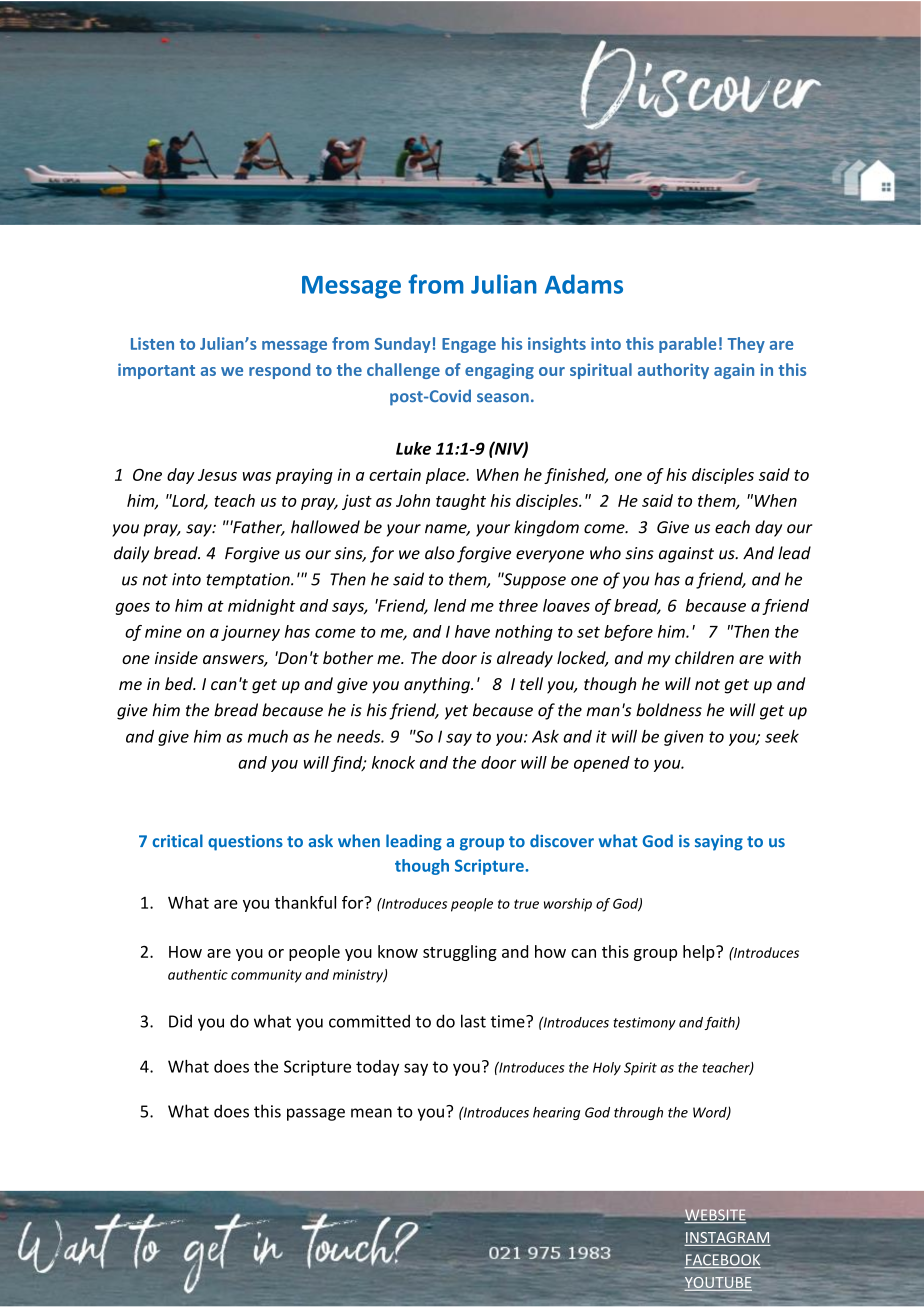  What do you see at coordinates (469, 345) in the screenshot?
I see `Engage` at bounding box center [469, 345].
